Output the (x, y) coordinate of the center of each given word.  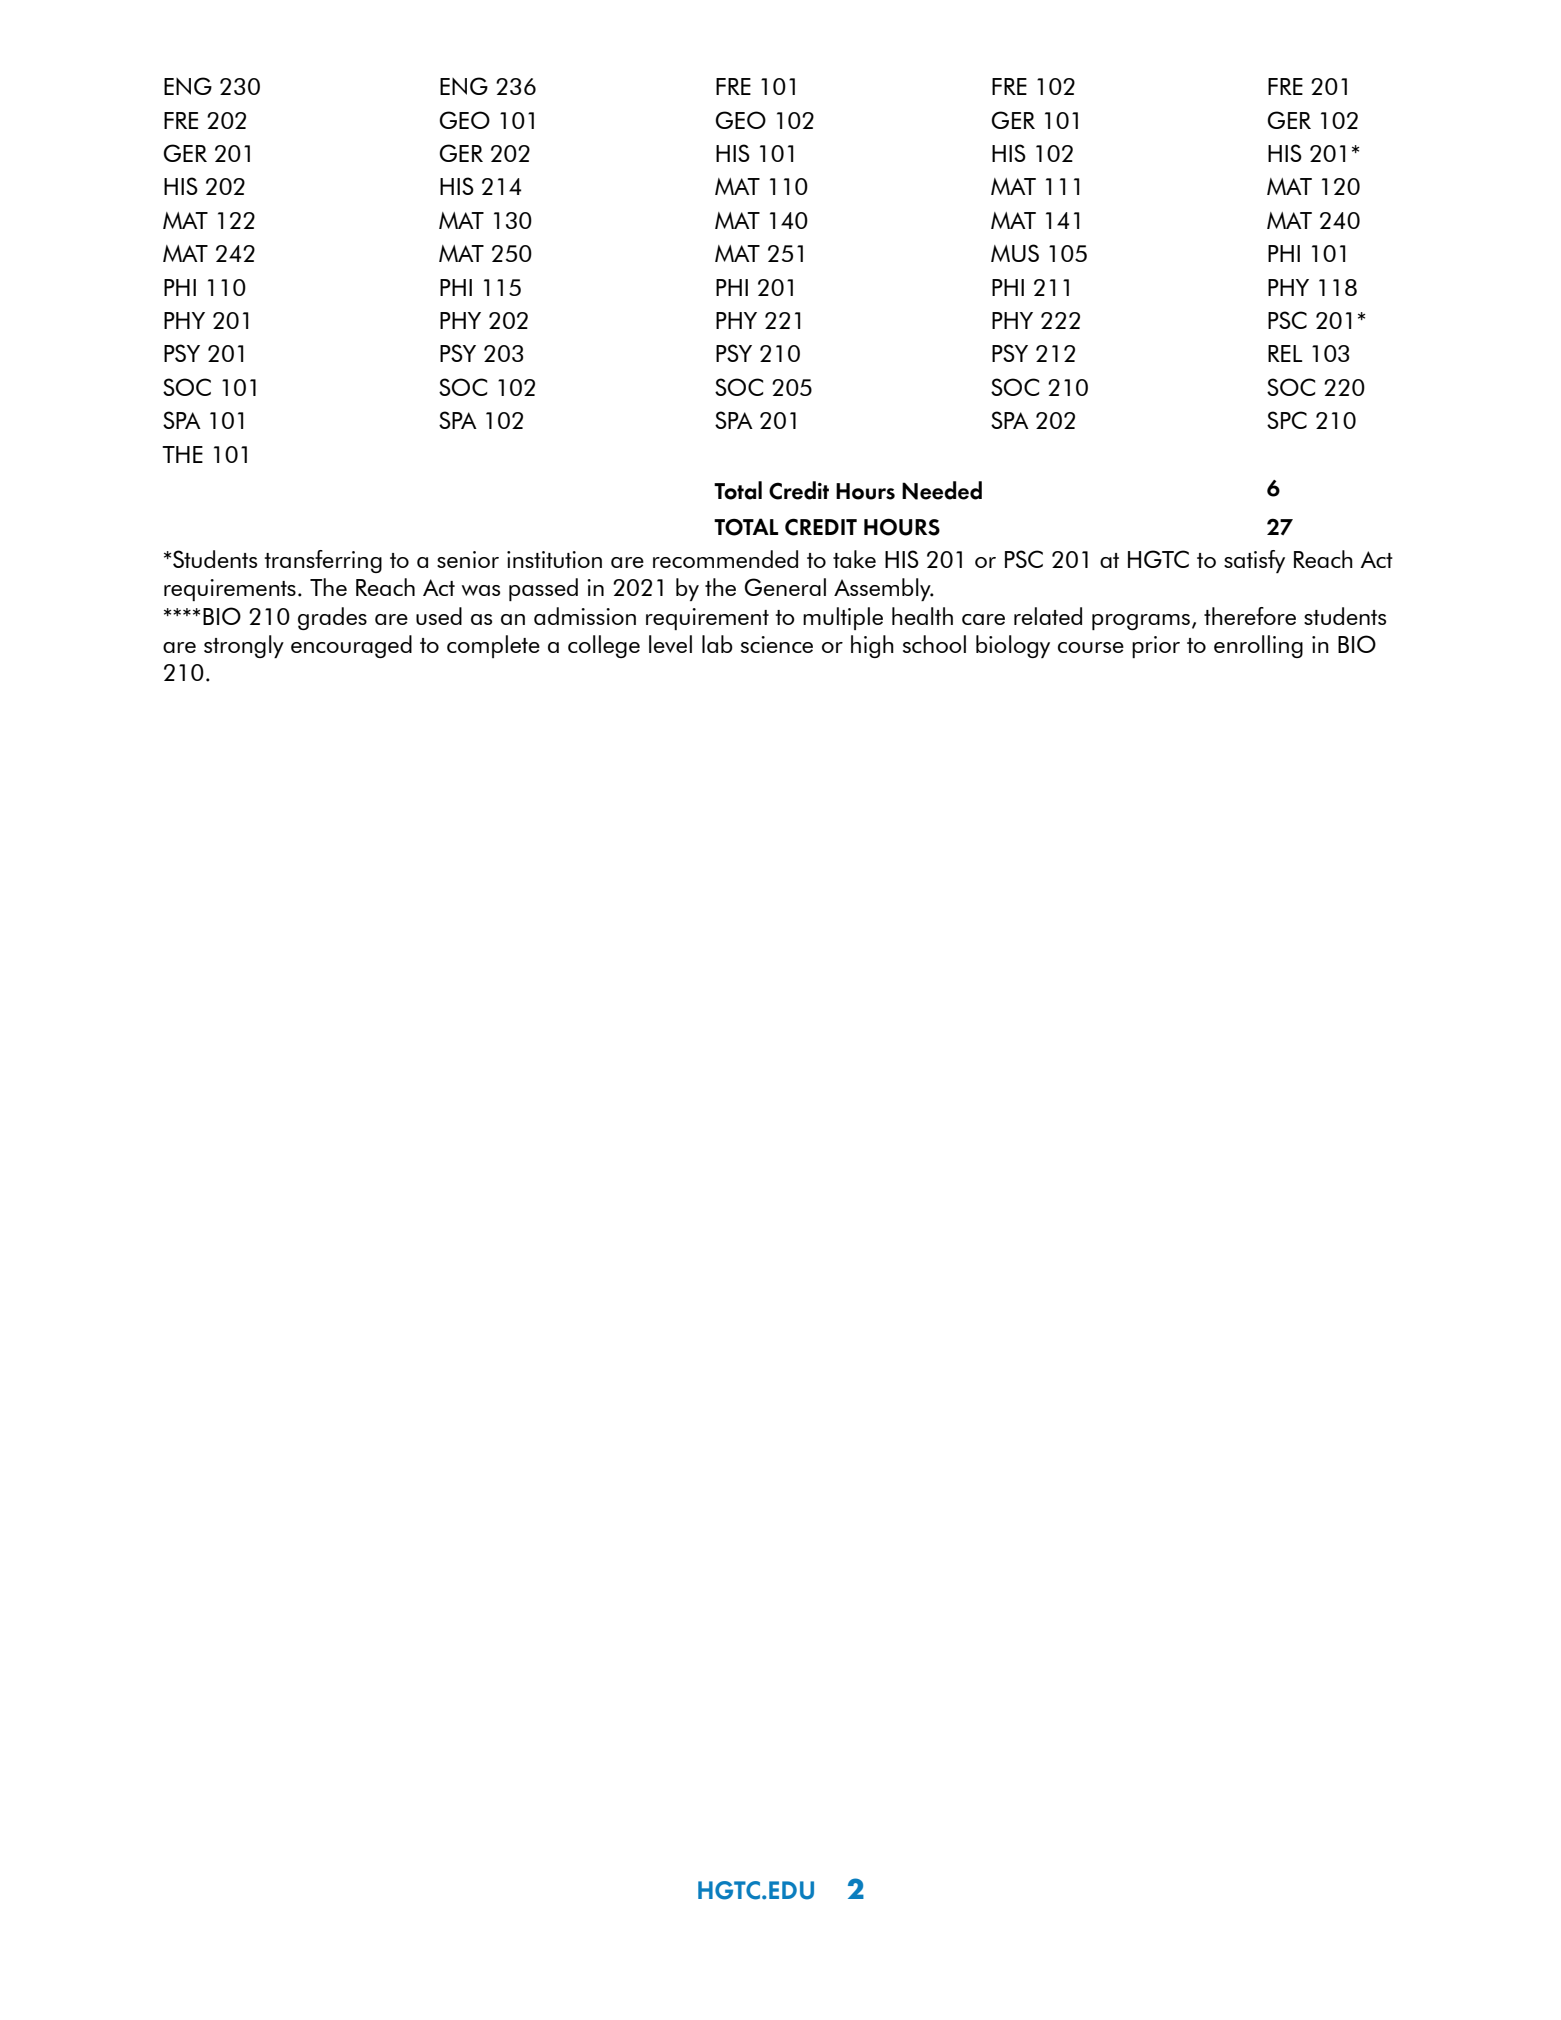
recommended (725, 559)
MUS (1015, 253)
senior (468, 559)
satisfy (1254, 561)
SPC (1287, 420)
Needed (942, 490)
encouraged (351, 646)
